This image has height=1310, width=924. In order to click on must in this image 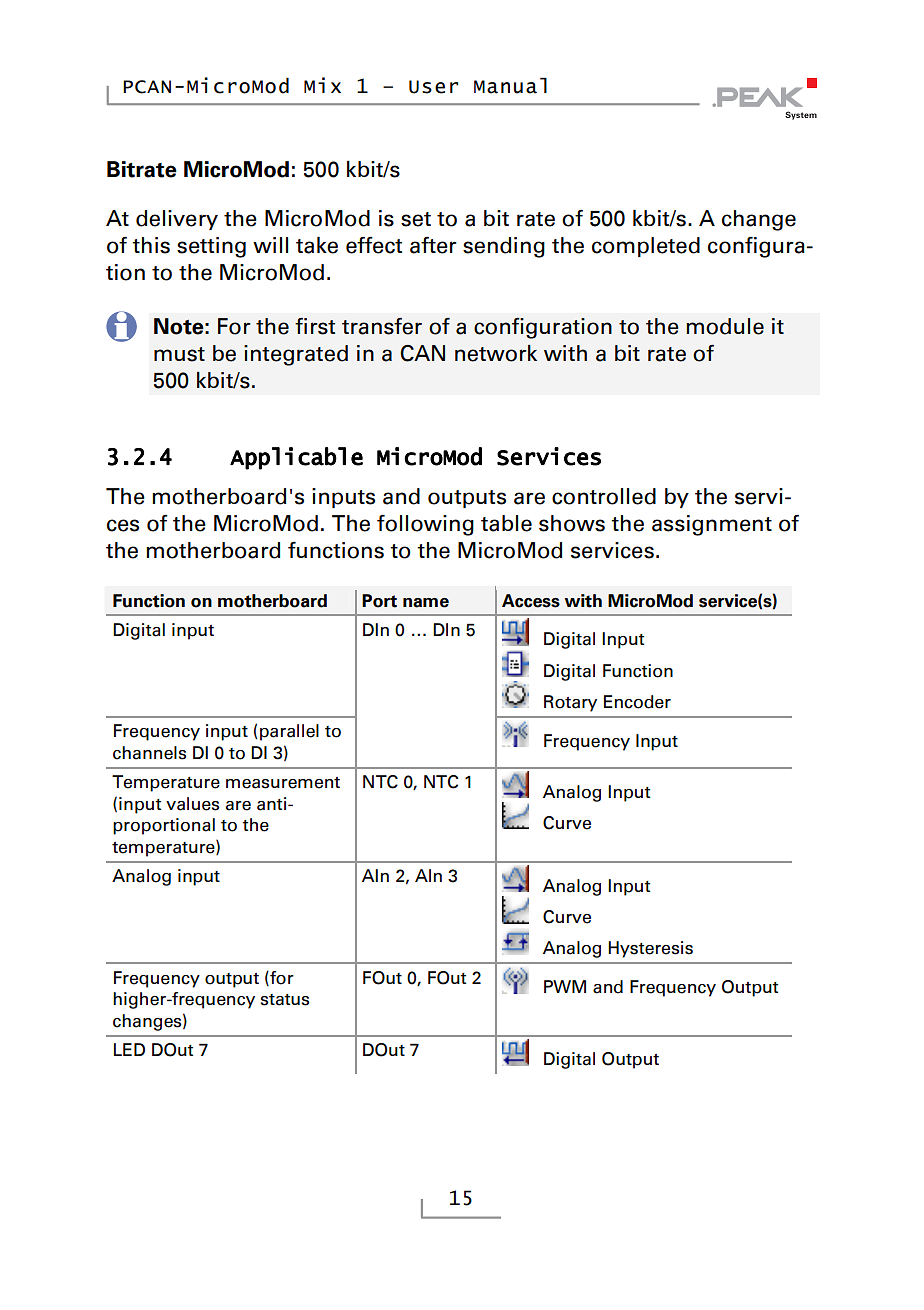, I will do `click(179, 354)`.
